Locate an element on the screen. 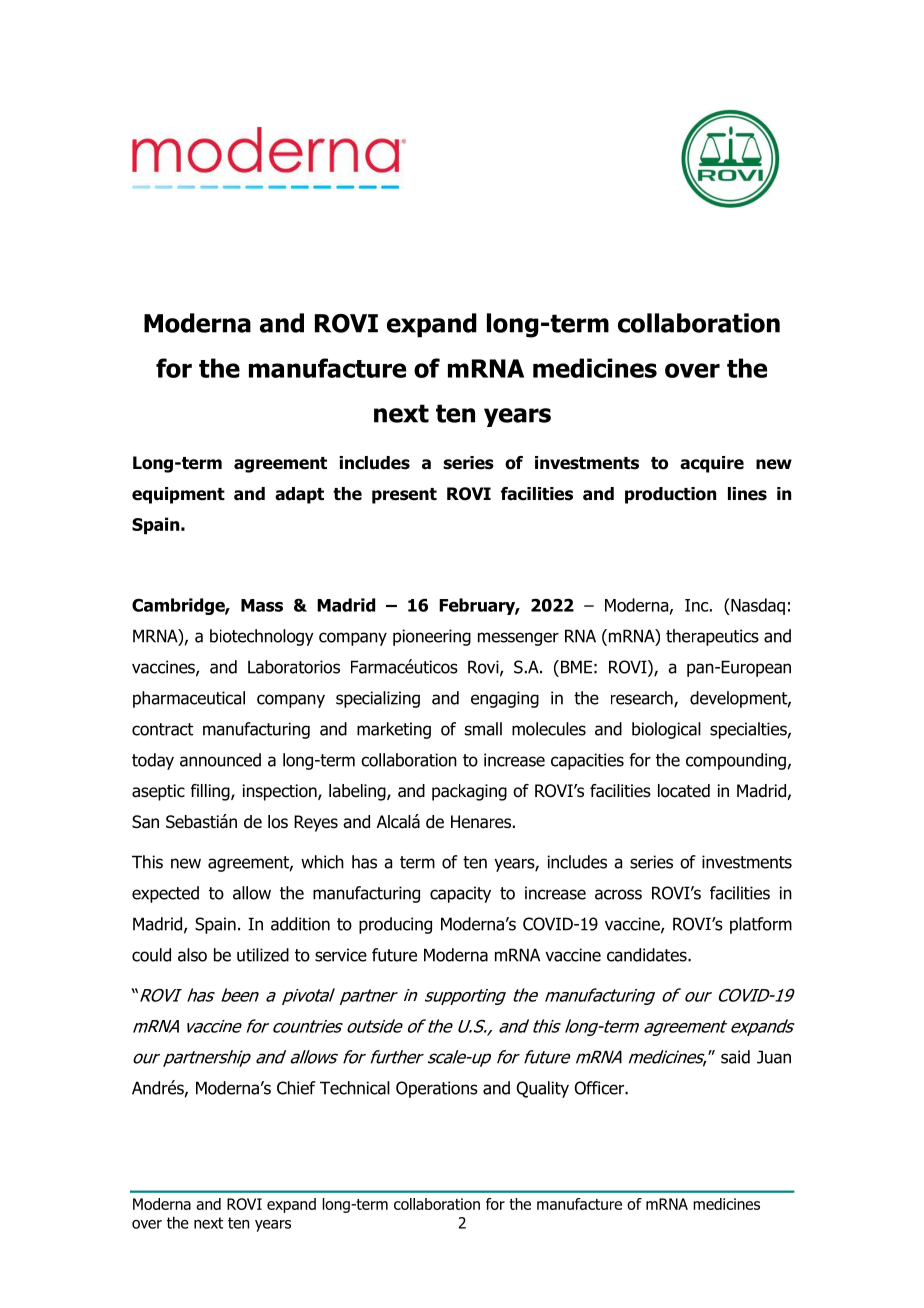 This screenshot has height=1308, width=924. packaging is located at coordinates (469, 792).
